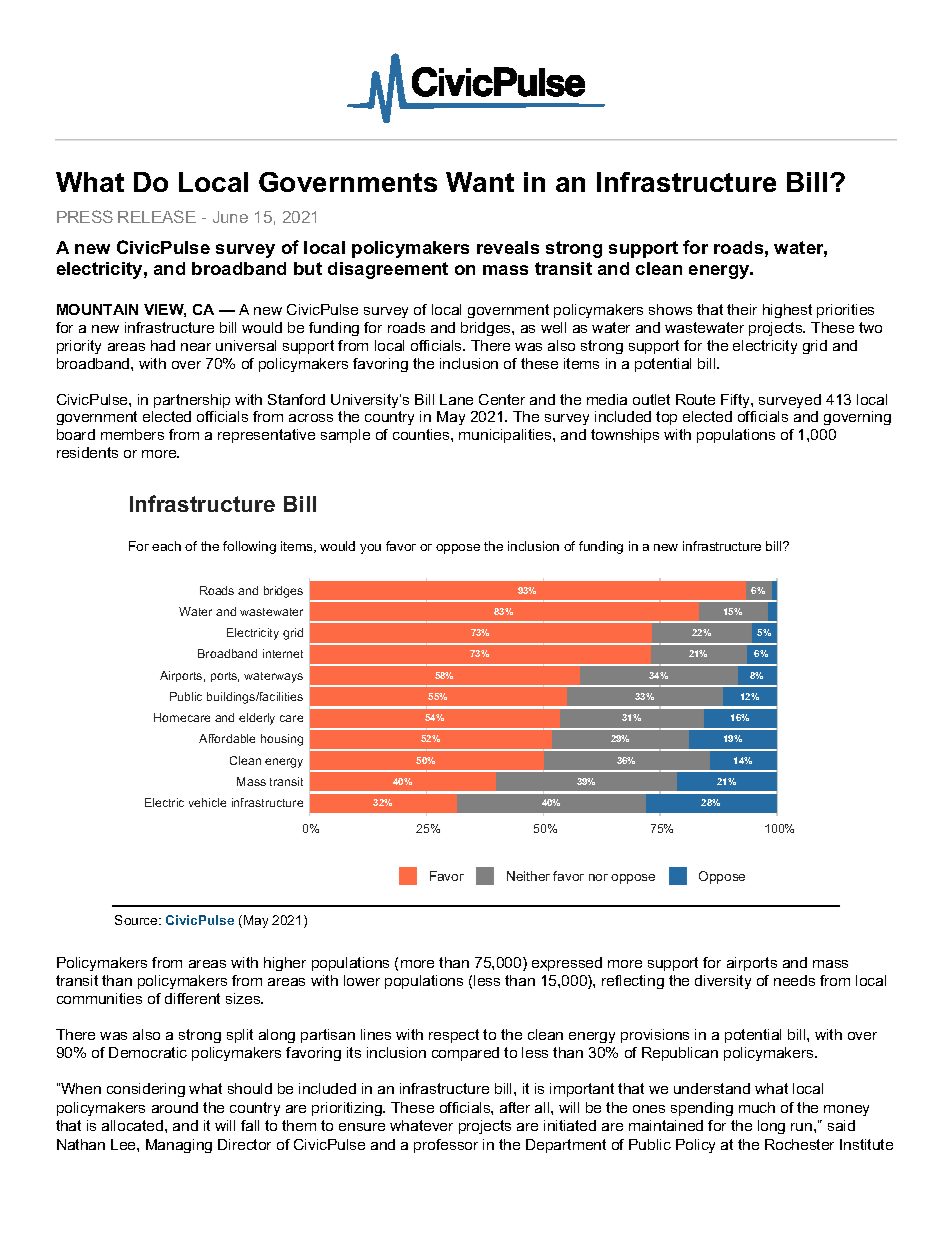  I want to click on much, so click(757, 1107).
